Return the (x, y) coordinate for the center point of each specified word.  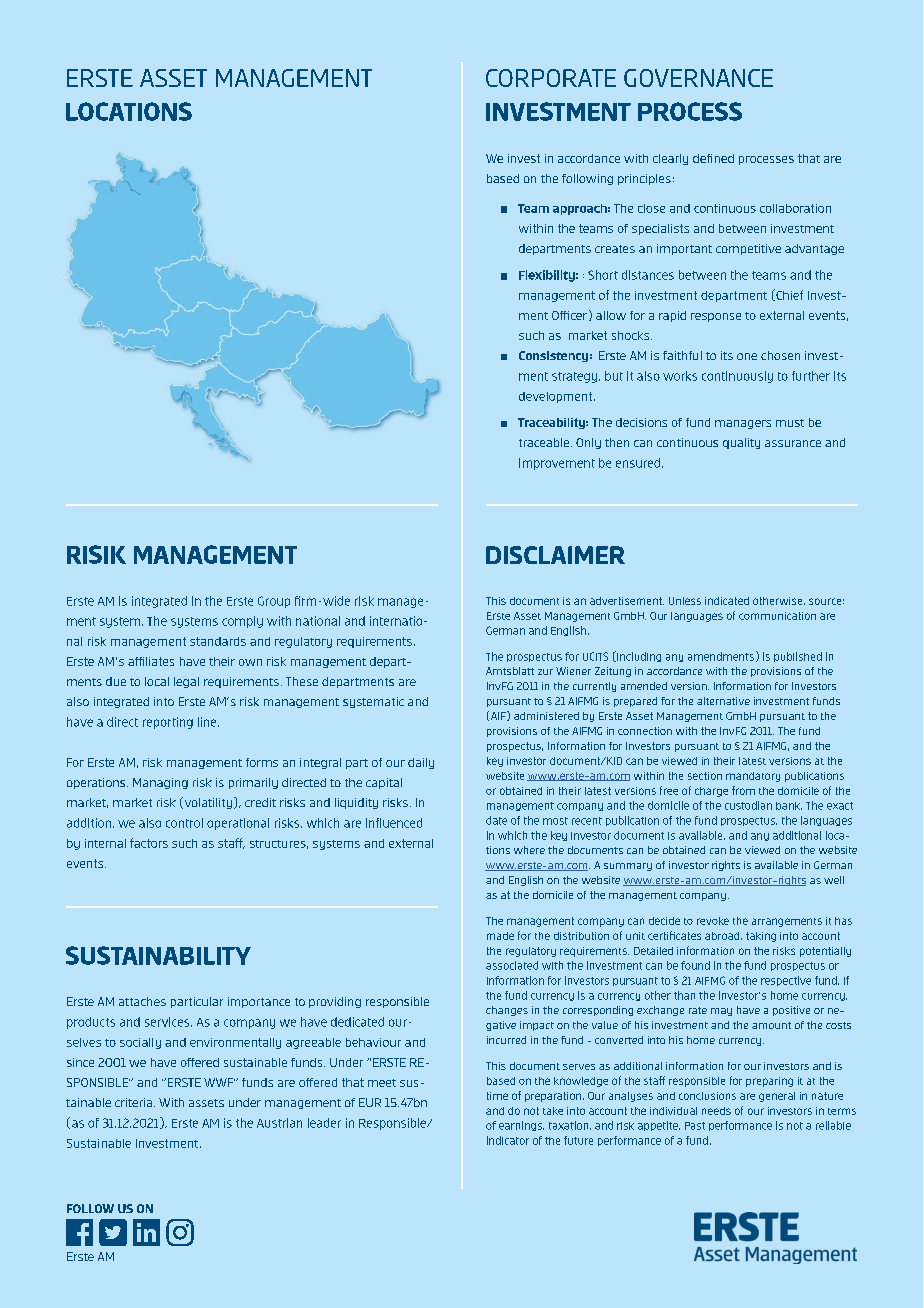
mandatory (753, 777)
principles (644, 179)
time (497, 1096)
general (777, 1097)
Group (274, 602)
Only (588, 443)
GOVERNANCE (698, 78)
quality (741, 443)
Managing (160, 783)
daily (421, 763)
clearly (670, 159)
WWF (219, 1082)
